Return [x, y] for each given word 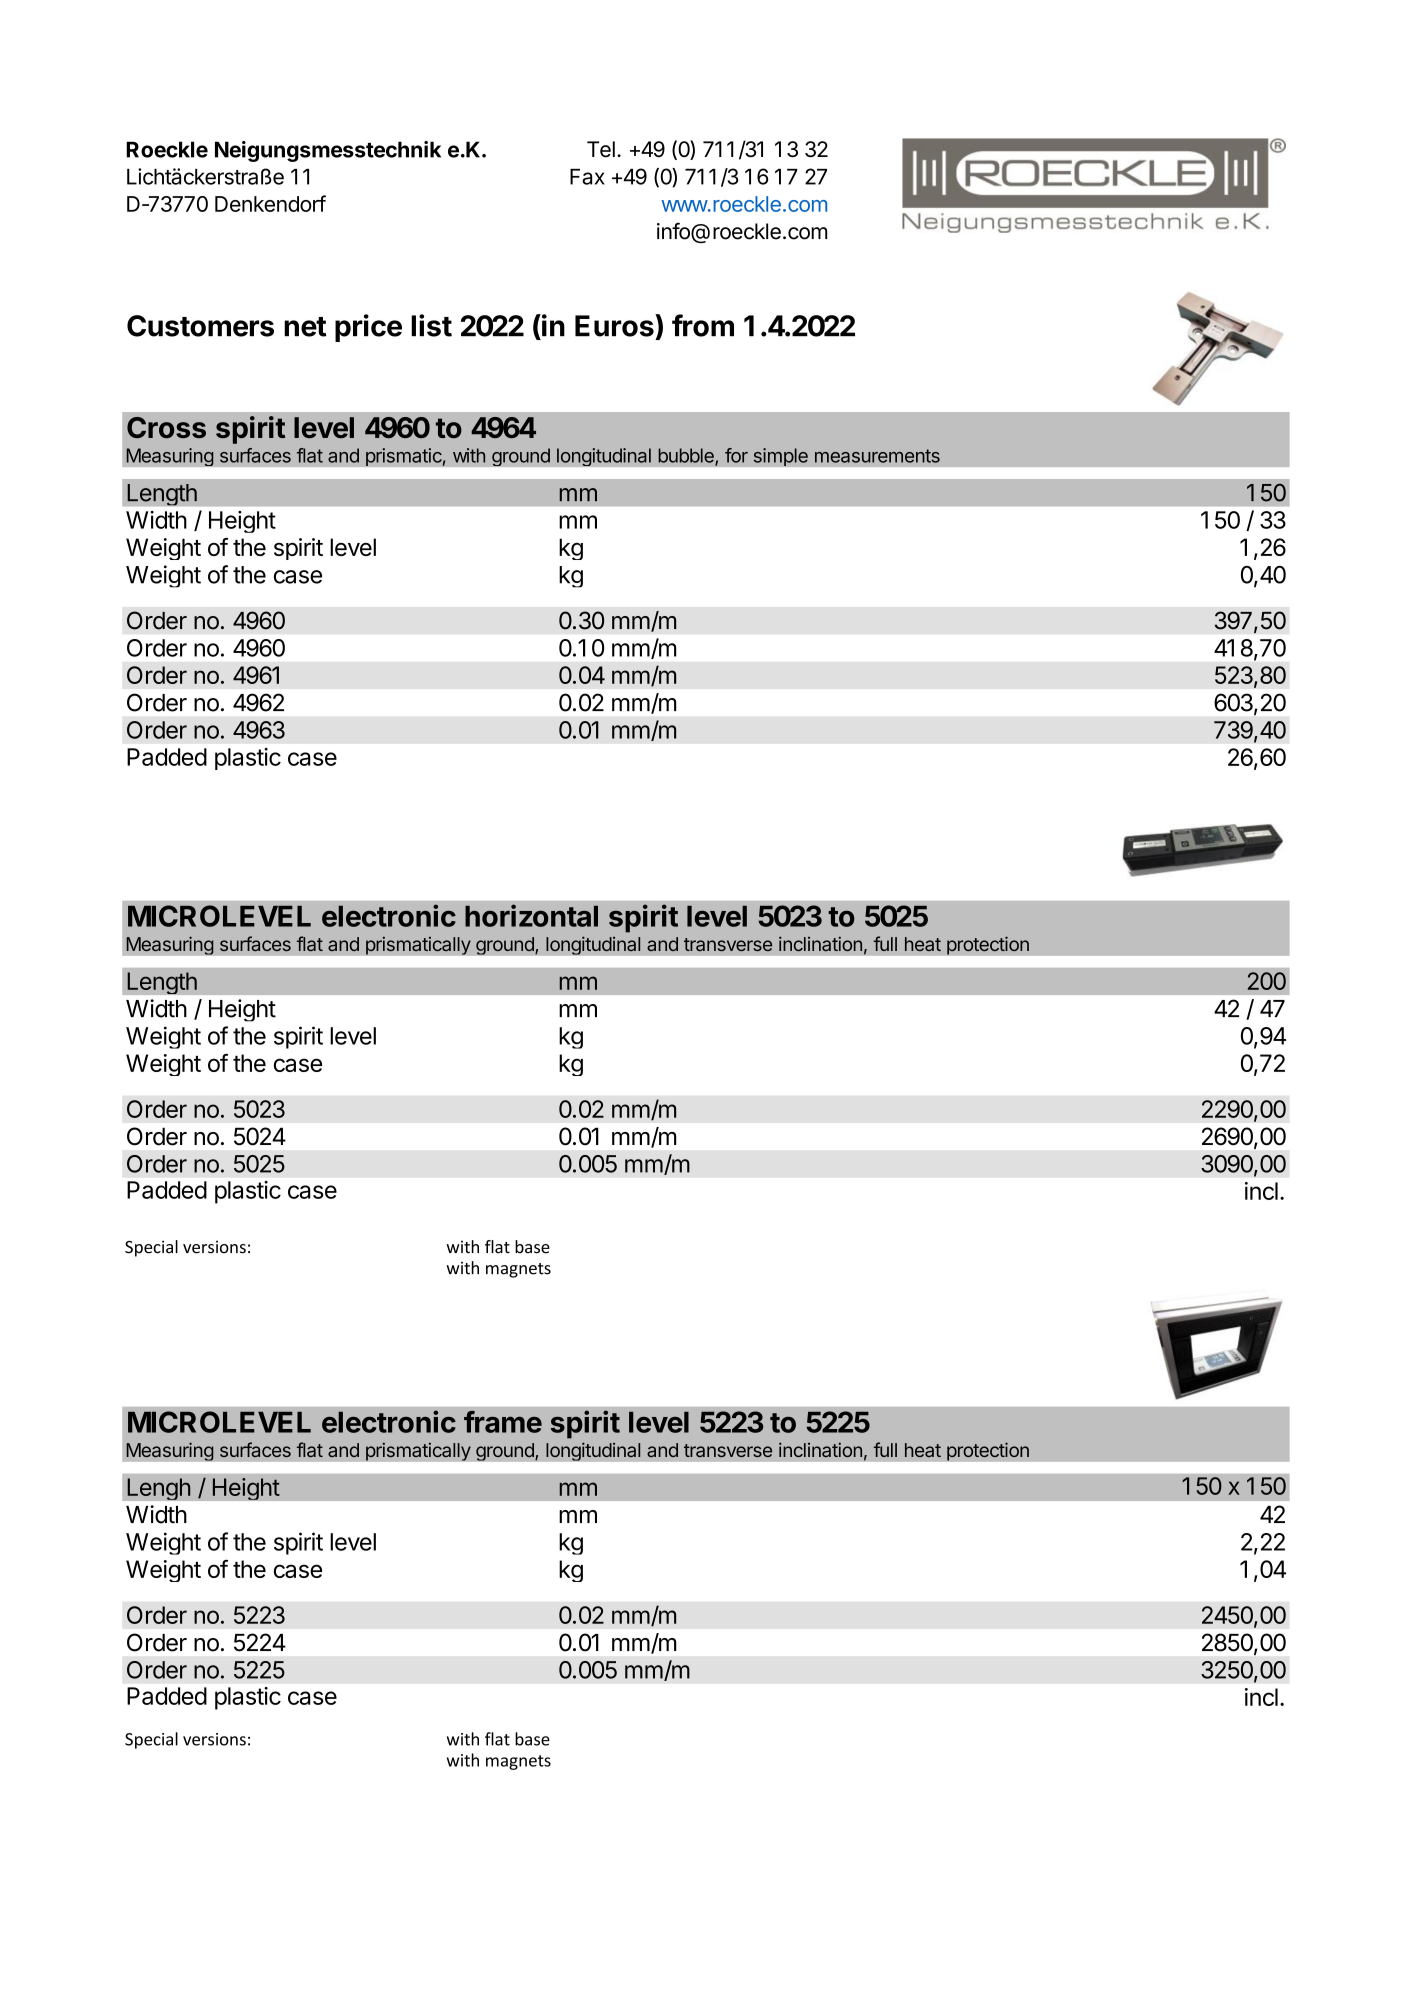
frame [503, 1422]
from [703, 325]
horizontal [531, 915]
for [736, 455]
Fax [587, 177]
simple [780, 457]
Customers [200, 326]
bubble [687, 456]
